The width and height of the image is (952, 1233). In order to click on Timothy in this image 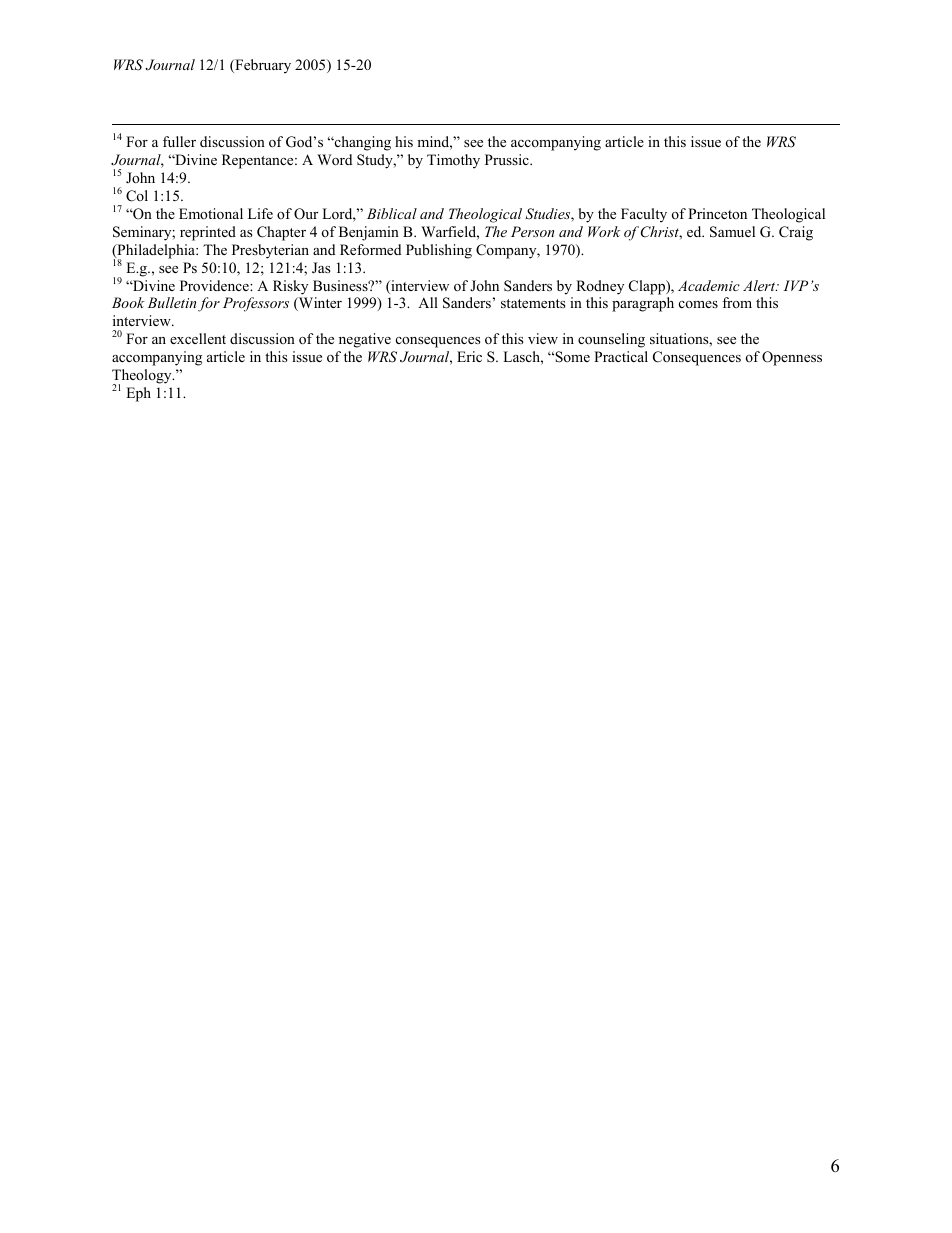, I will do `click(453, 161)`.
